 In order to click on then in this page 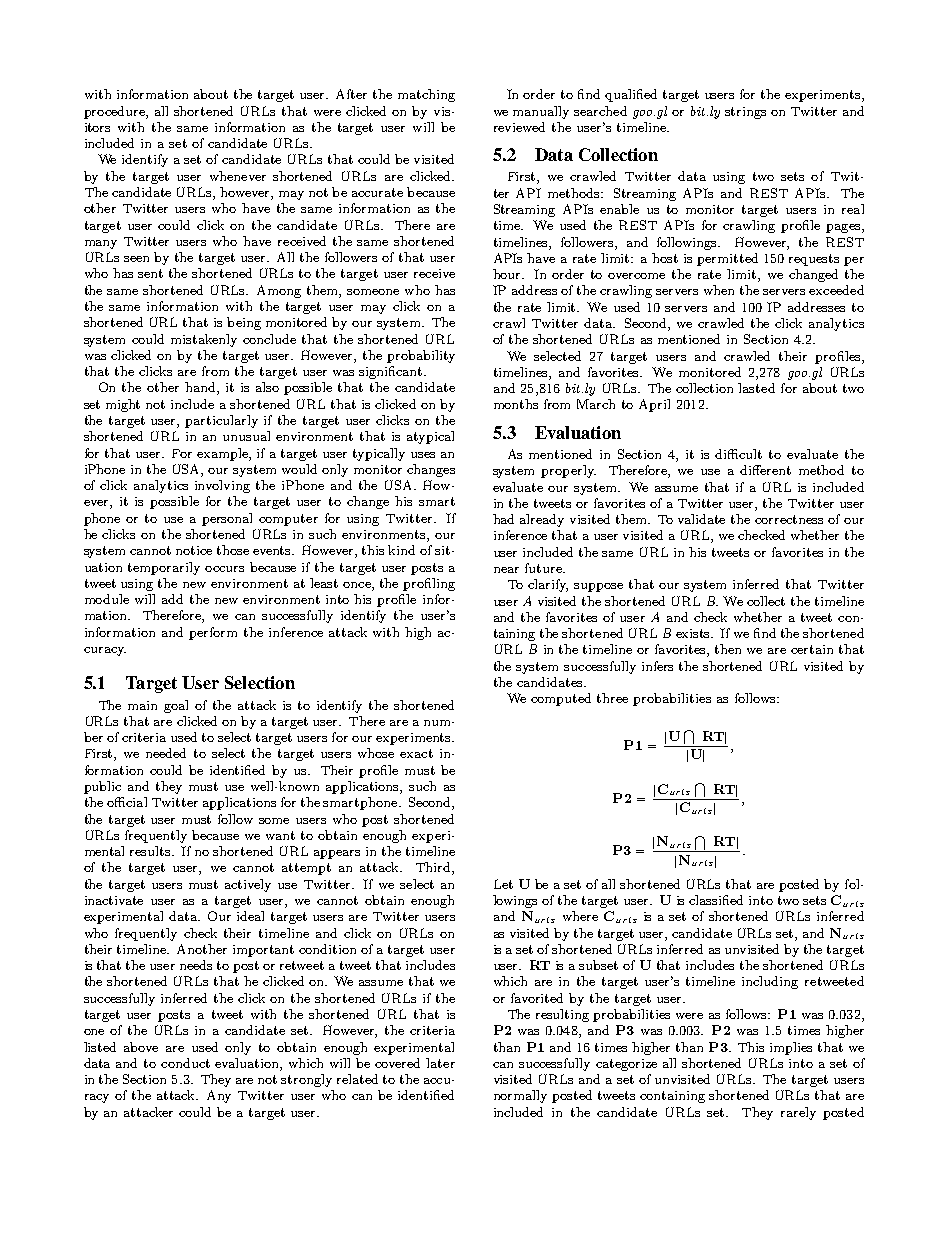, I will do `click(728, 649)`.
